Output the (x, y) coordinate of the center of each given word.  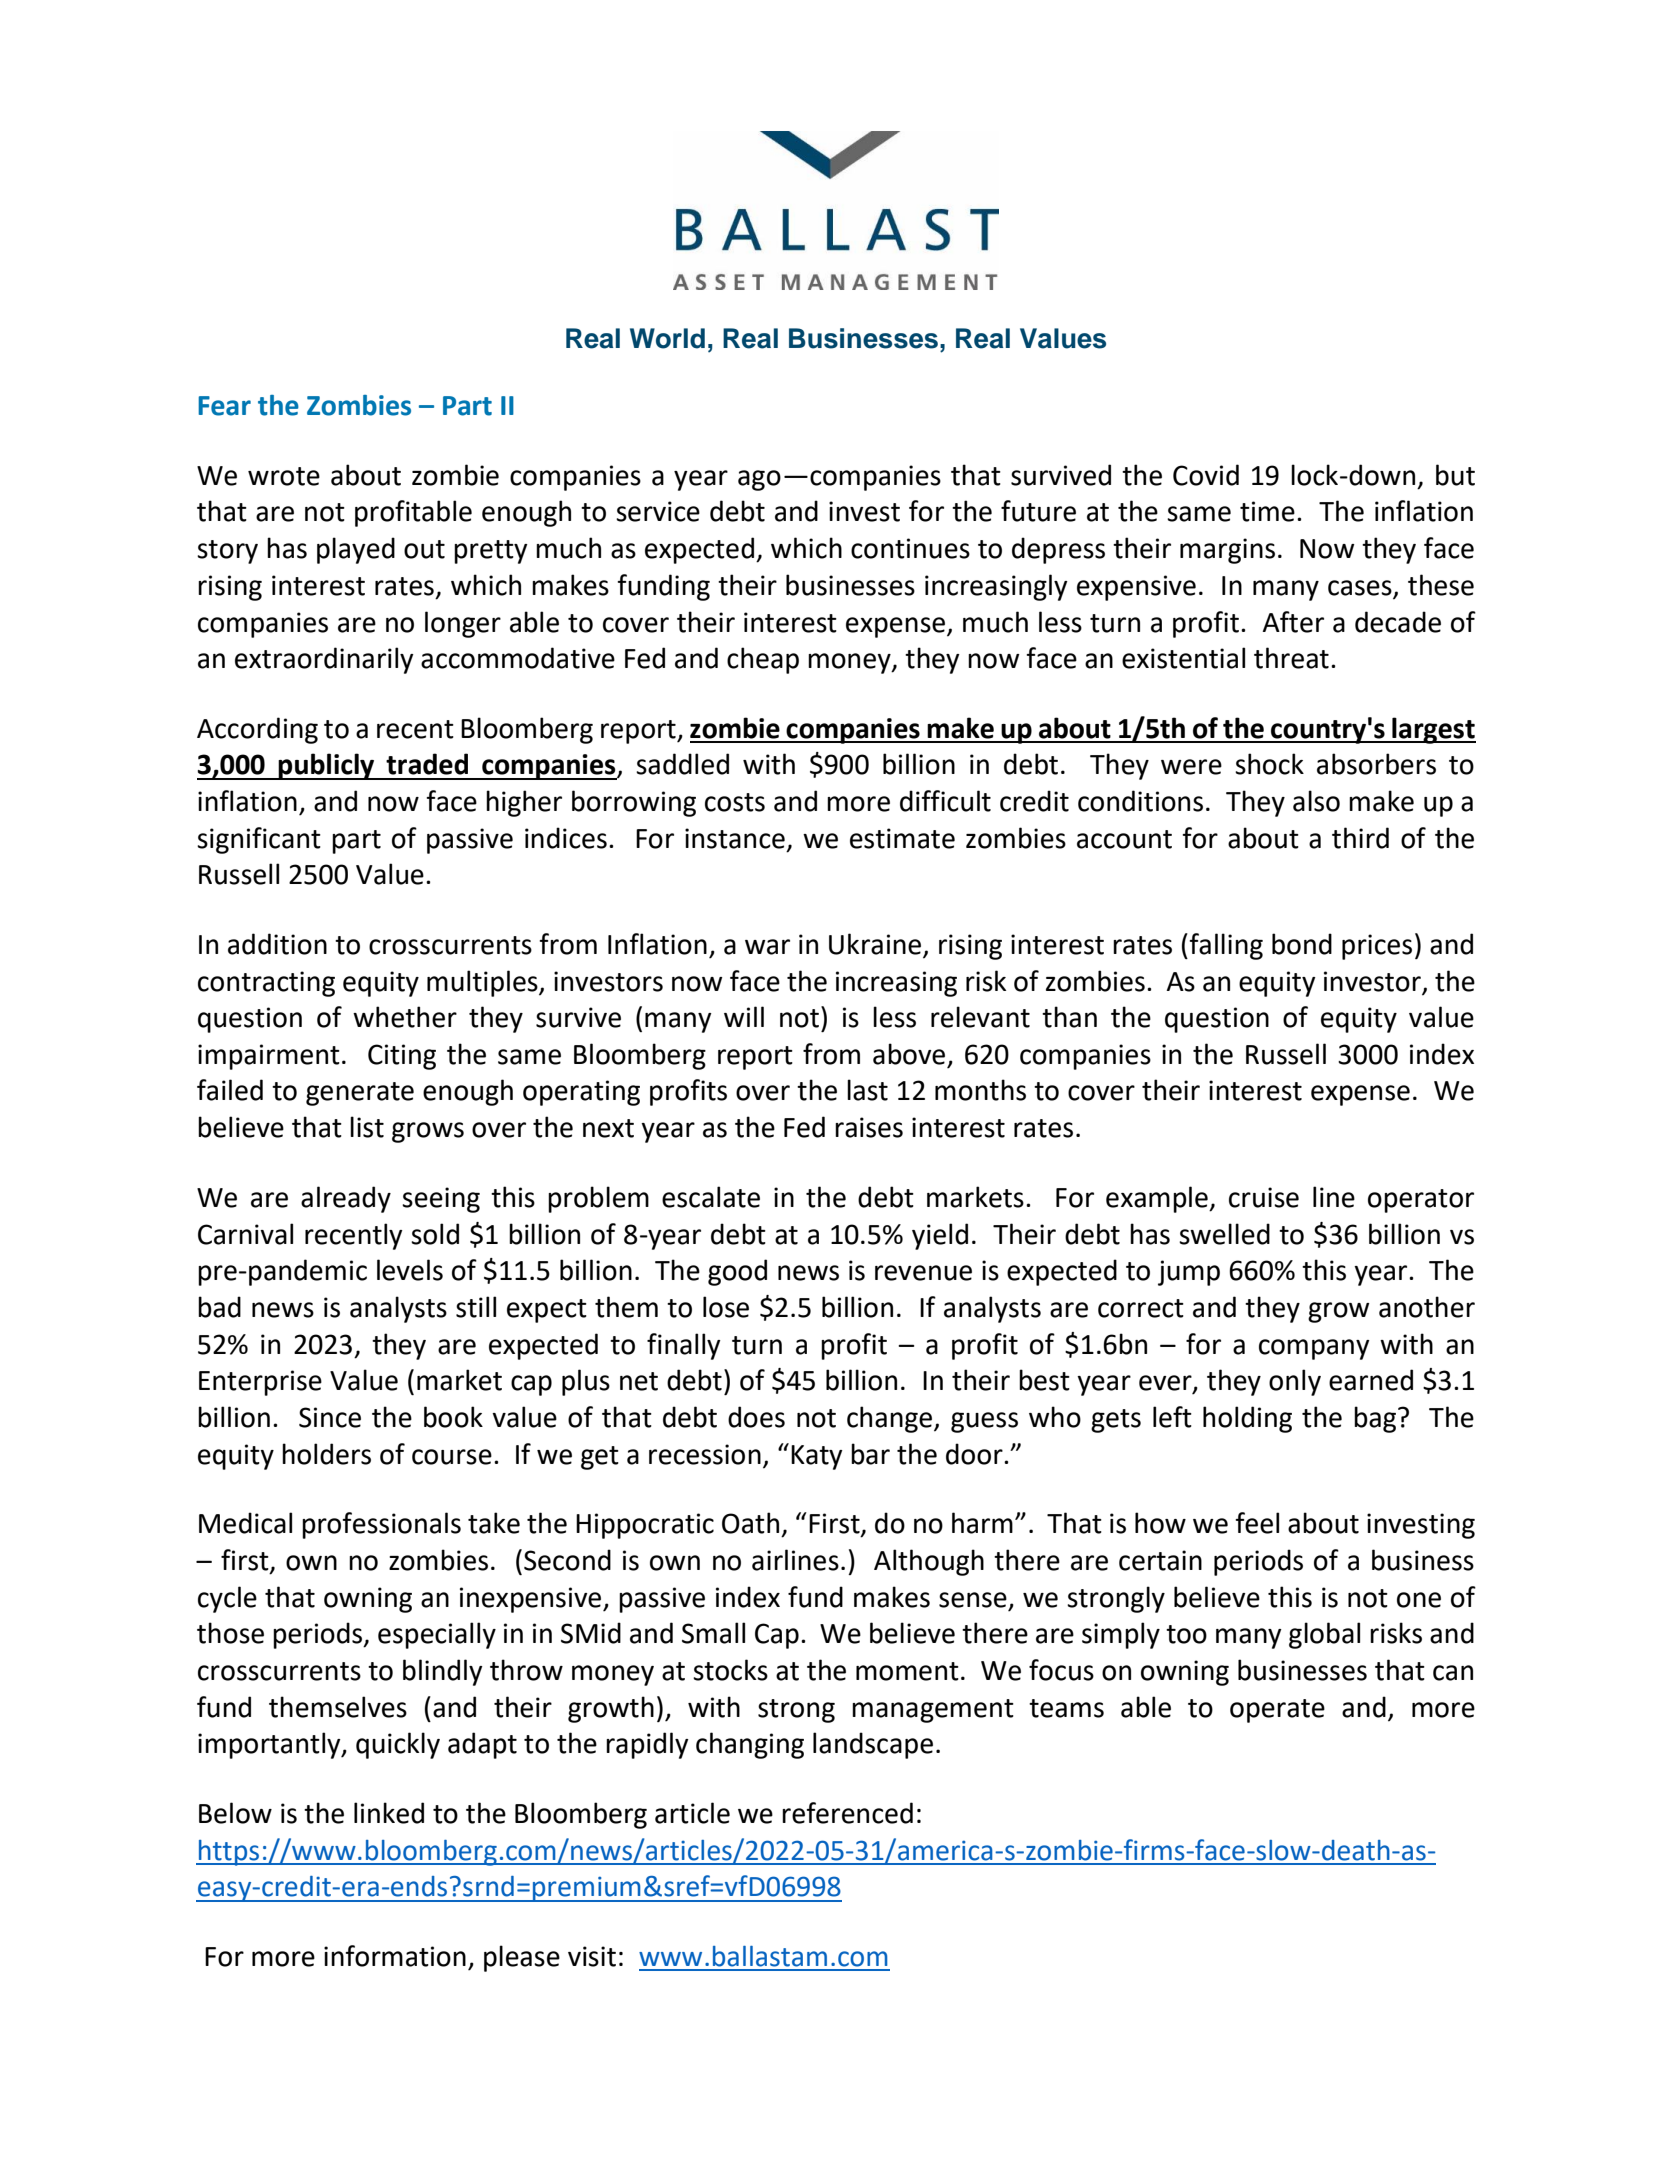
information (395, 1956)
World (667, 338)
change (891, 1419)
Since (330, 1417)
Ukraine (876, 945)
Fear (224, 406)
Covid (1206, 475)
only (1295, 1382)
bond (1302, 944)
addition (277, 944)
